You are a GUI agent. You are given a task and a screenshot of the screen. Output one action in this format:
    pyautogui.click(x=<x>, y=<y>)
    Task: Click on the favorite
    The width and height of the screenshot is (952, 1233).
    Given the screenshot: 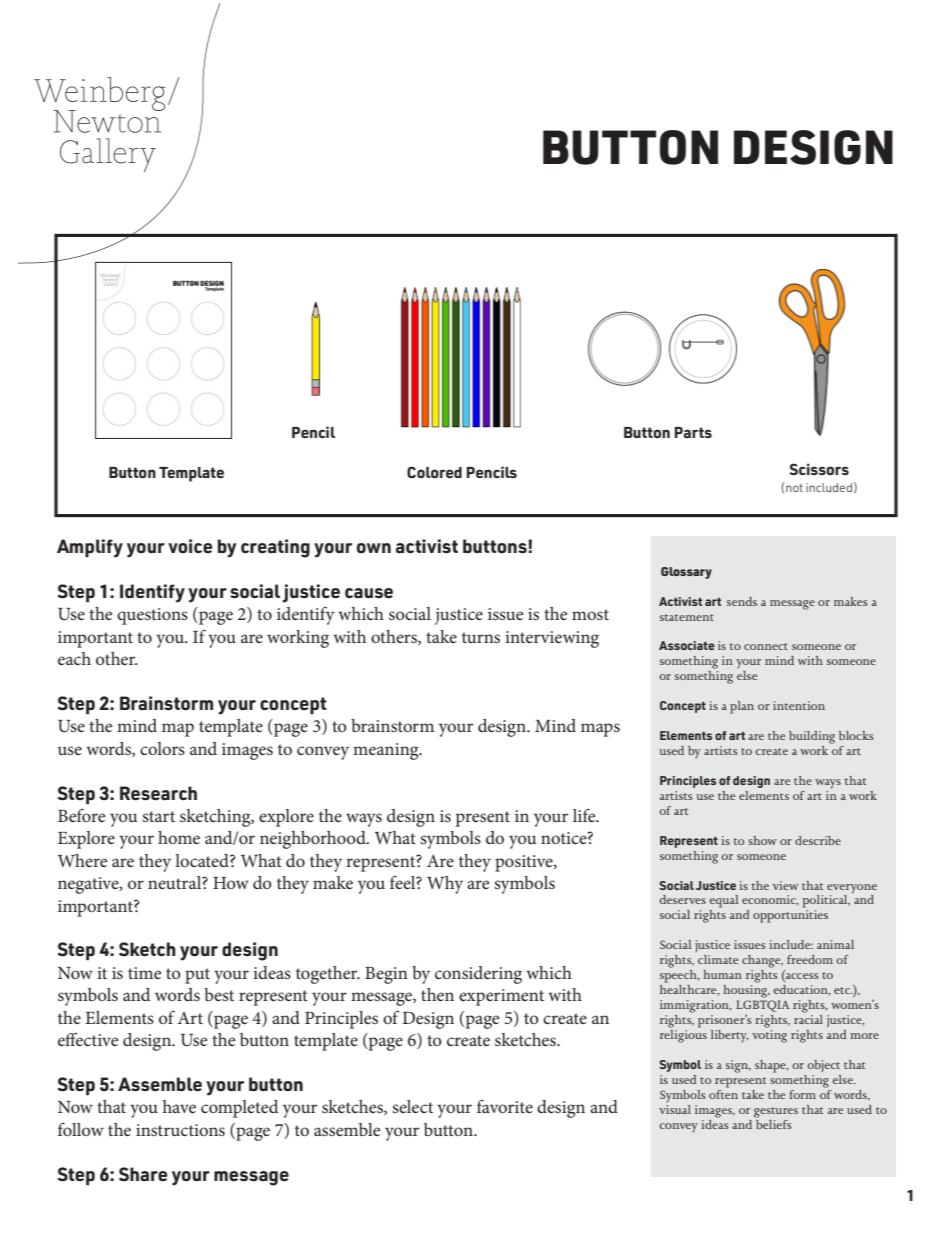 What is the action you would take?
    pyautogui.click(x=505, y=1106)
